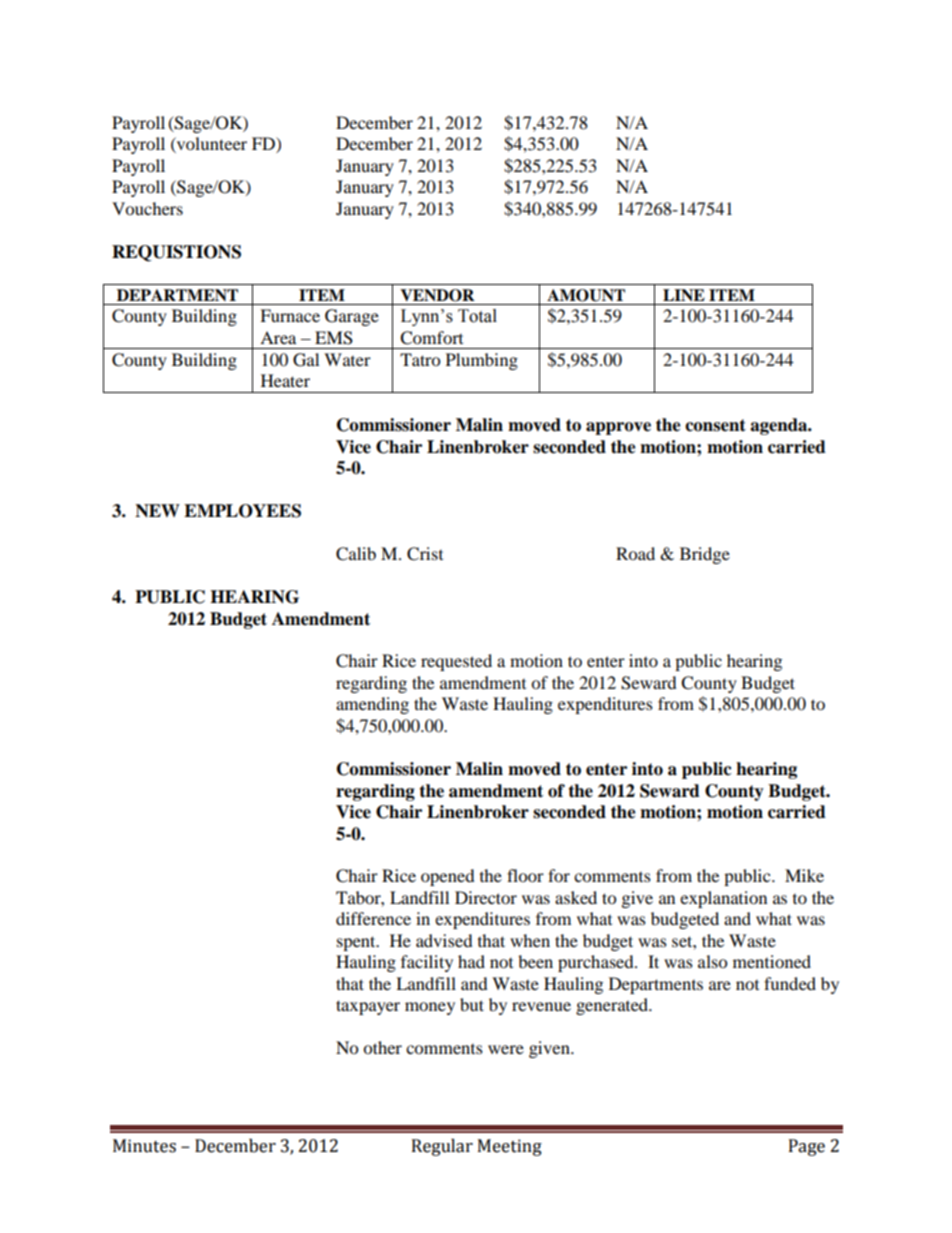  Describe the element at coordinates (723, 899) in the screenshot. I see `explanation` at that location.
